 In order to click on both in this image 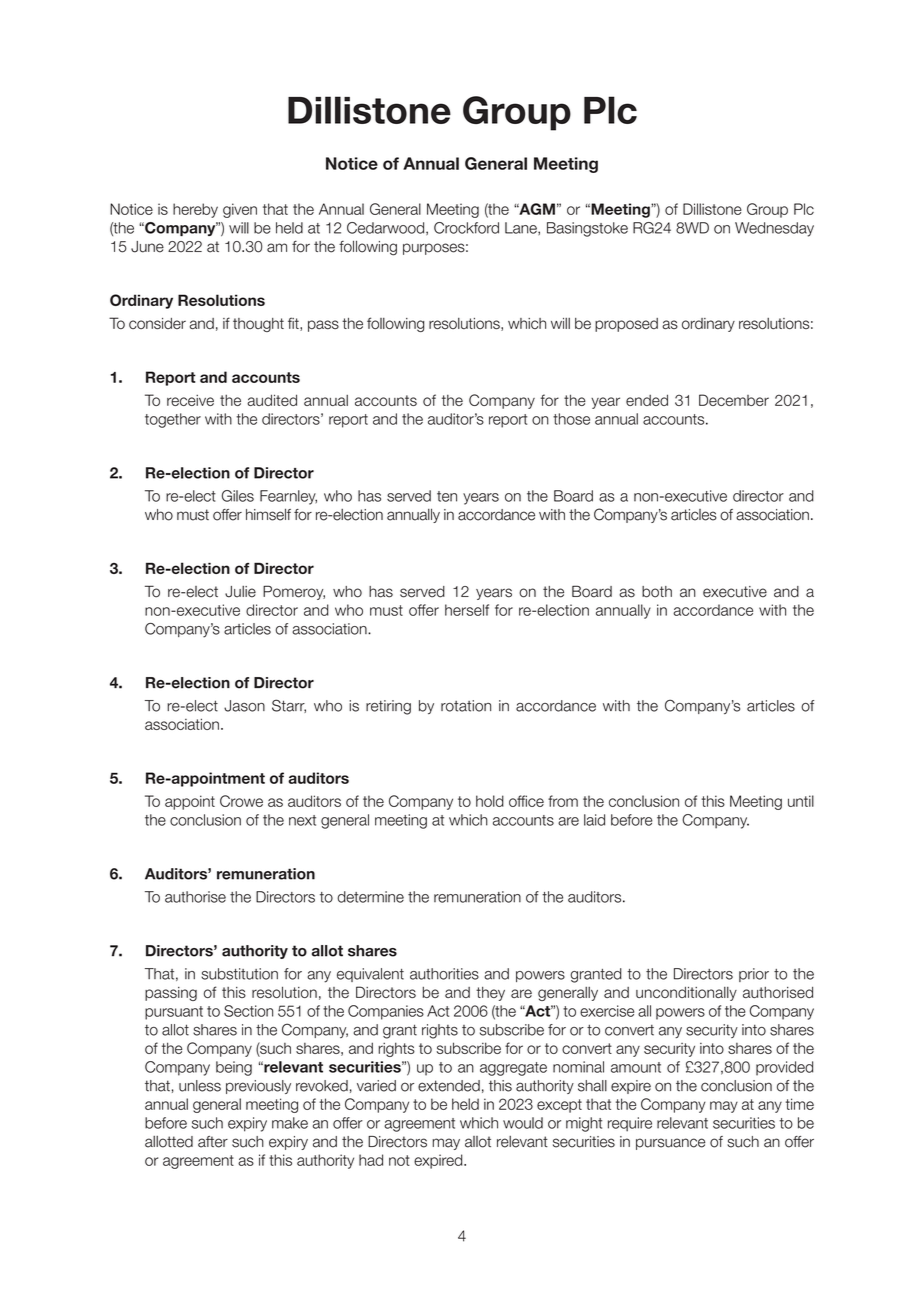, I will do `click(657, 592)`.
